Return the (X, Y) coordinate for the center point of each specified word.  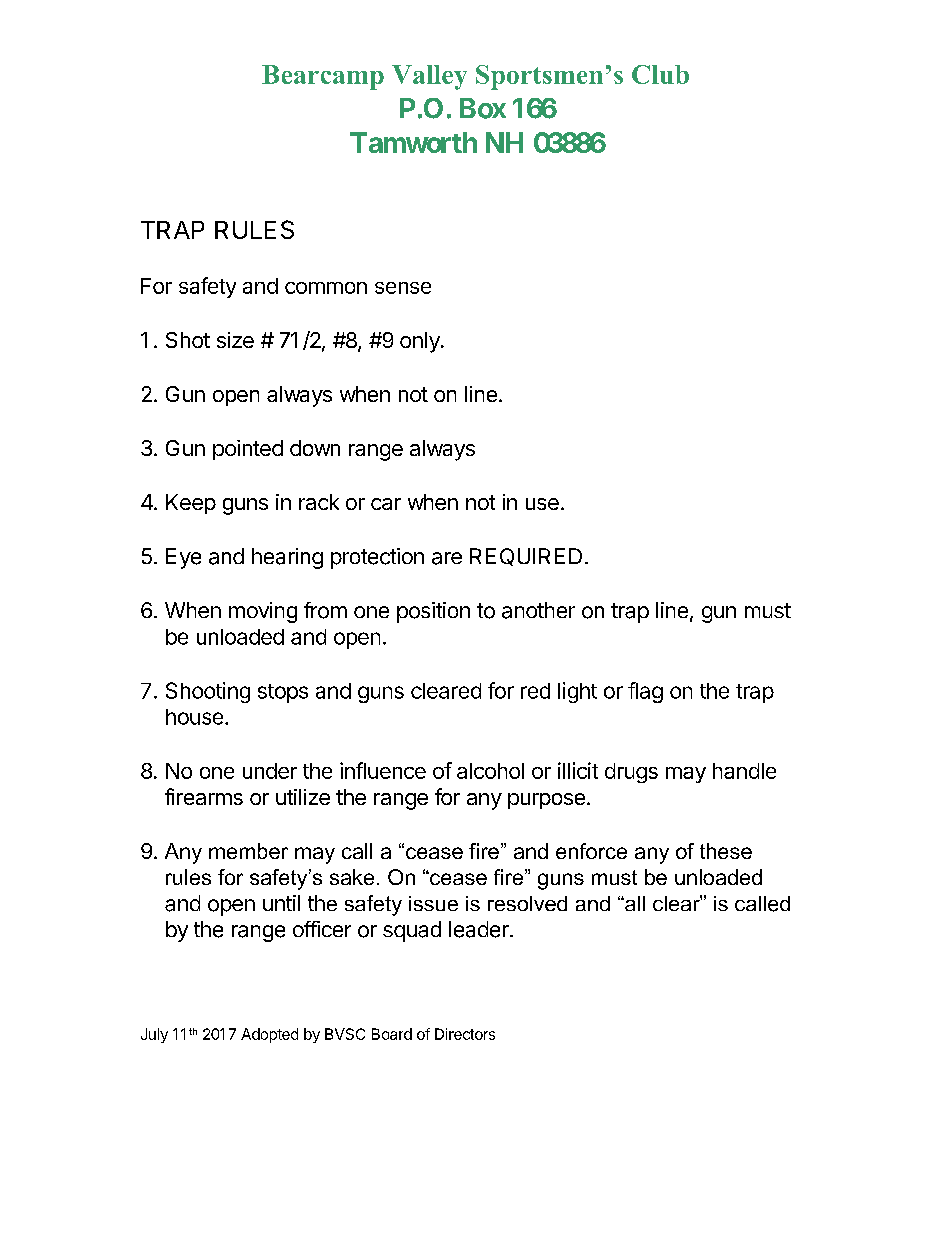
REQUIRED (526, 557)
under (270, 771)
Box (483, 108)
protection (377, 558)
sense (403, 288)
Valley (429, 77)
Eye (183, 558)
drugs (631, 773)
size (235, 340)
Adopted (269, 1035)
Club (660, 74)
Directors (465, 1034)
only (421, 342)
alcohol (490, 771)
